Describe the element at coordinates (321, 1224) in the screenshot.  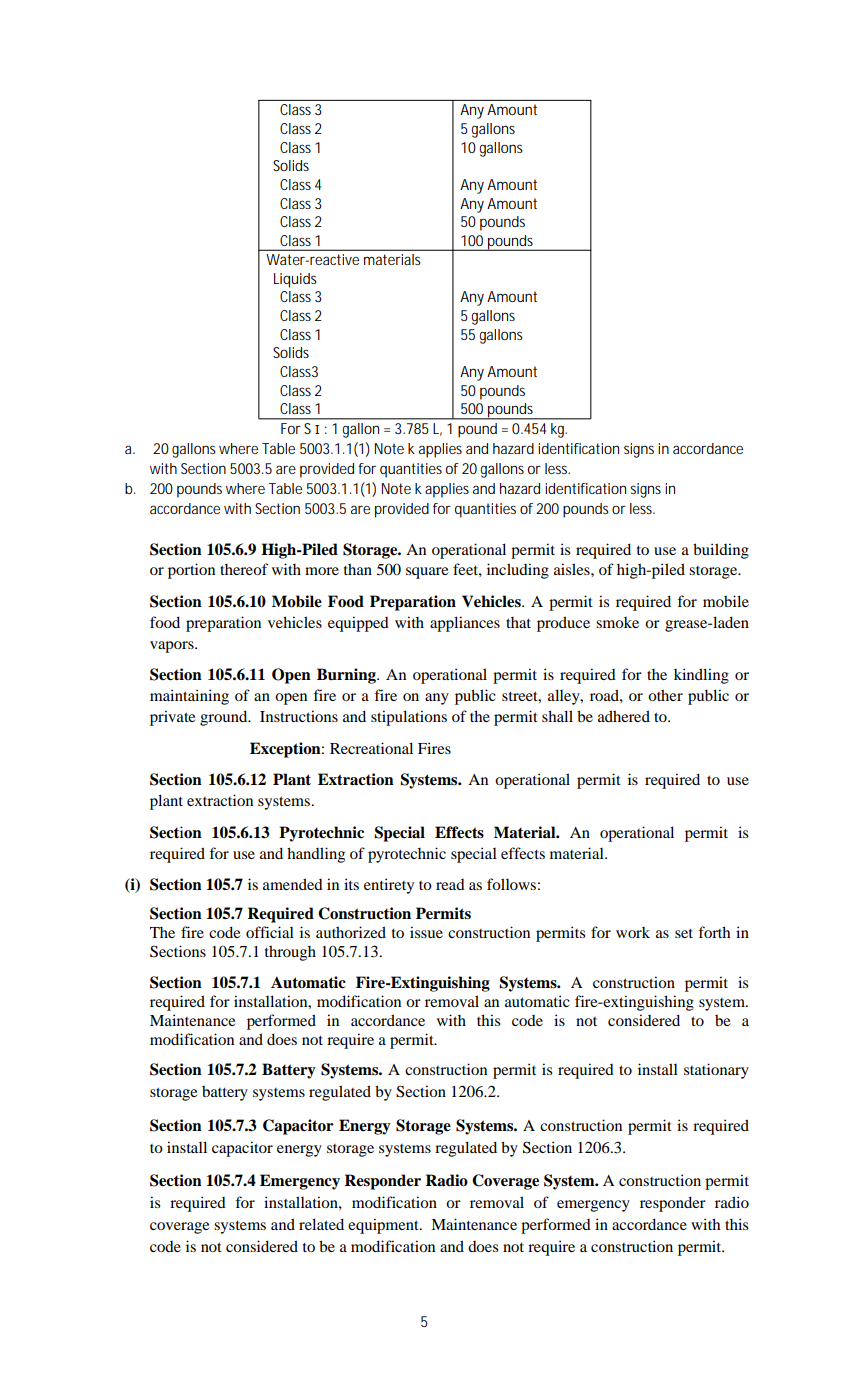
I see `related` at that location.
